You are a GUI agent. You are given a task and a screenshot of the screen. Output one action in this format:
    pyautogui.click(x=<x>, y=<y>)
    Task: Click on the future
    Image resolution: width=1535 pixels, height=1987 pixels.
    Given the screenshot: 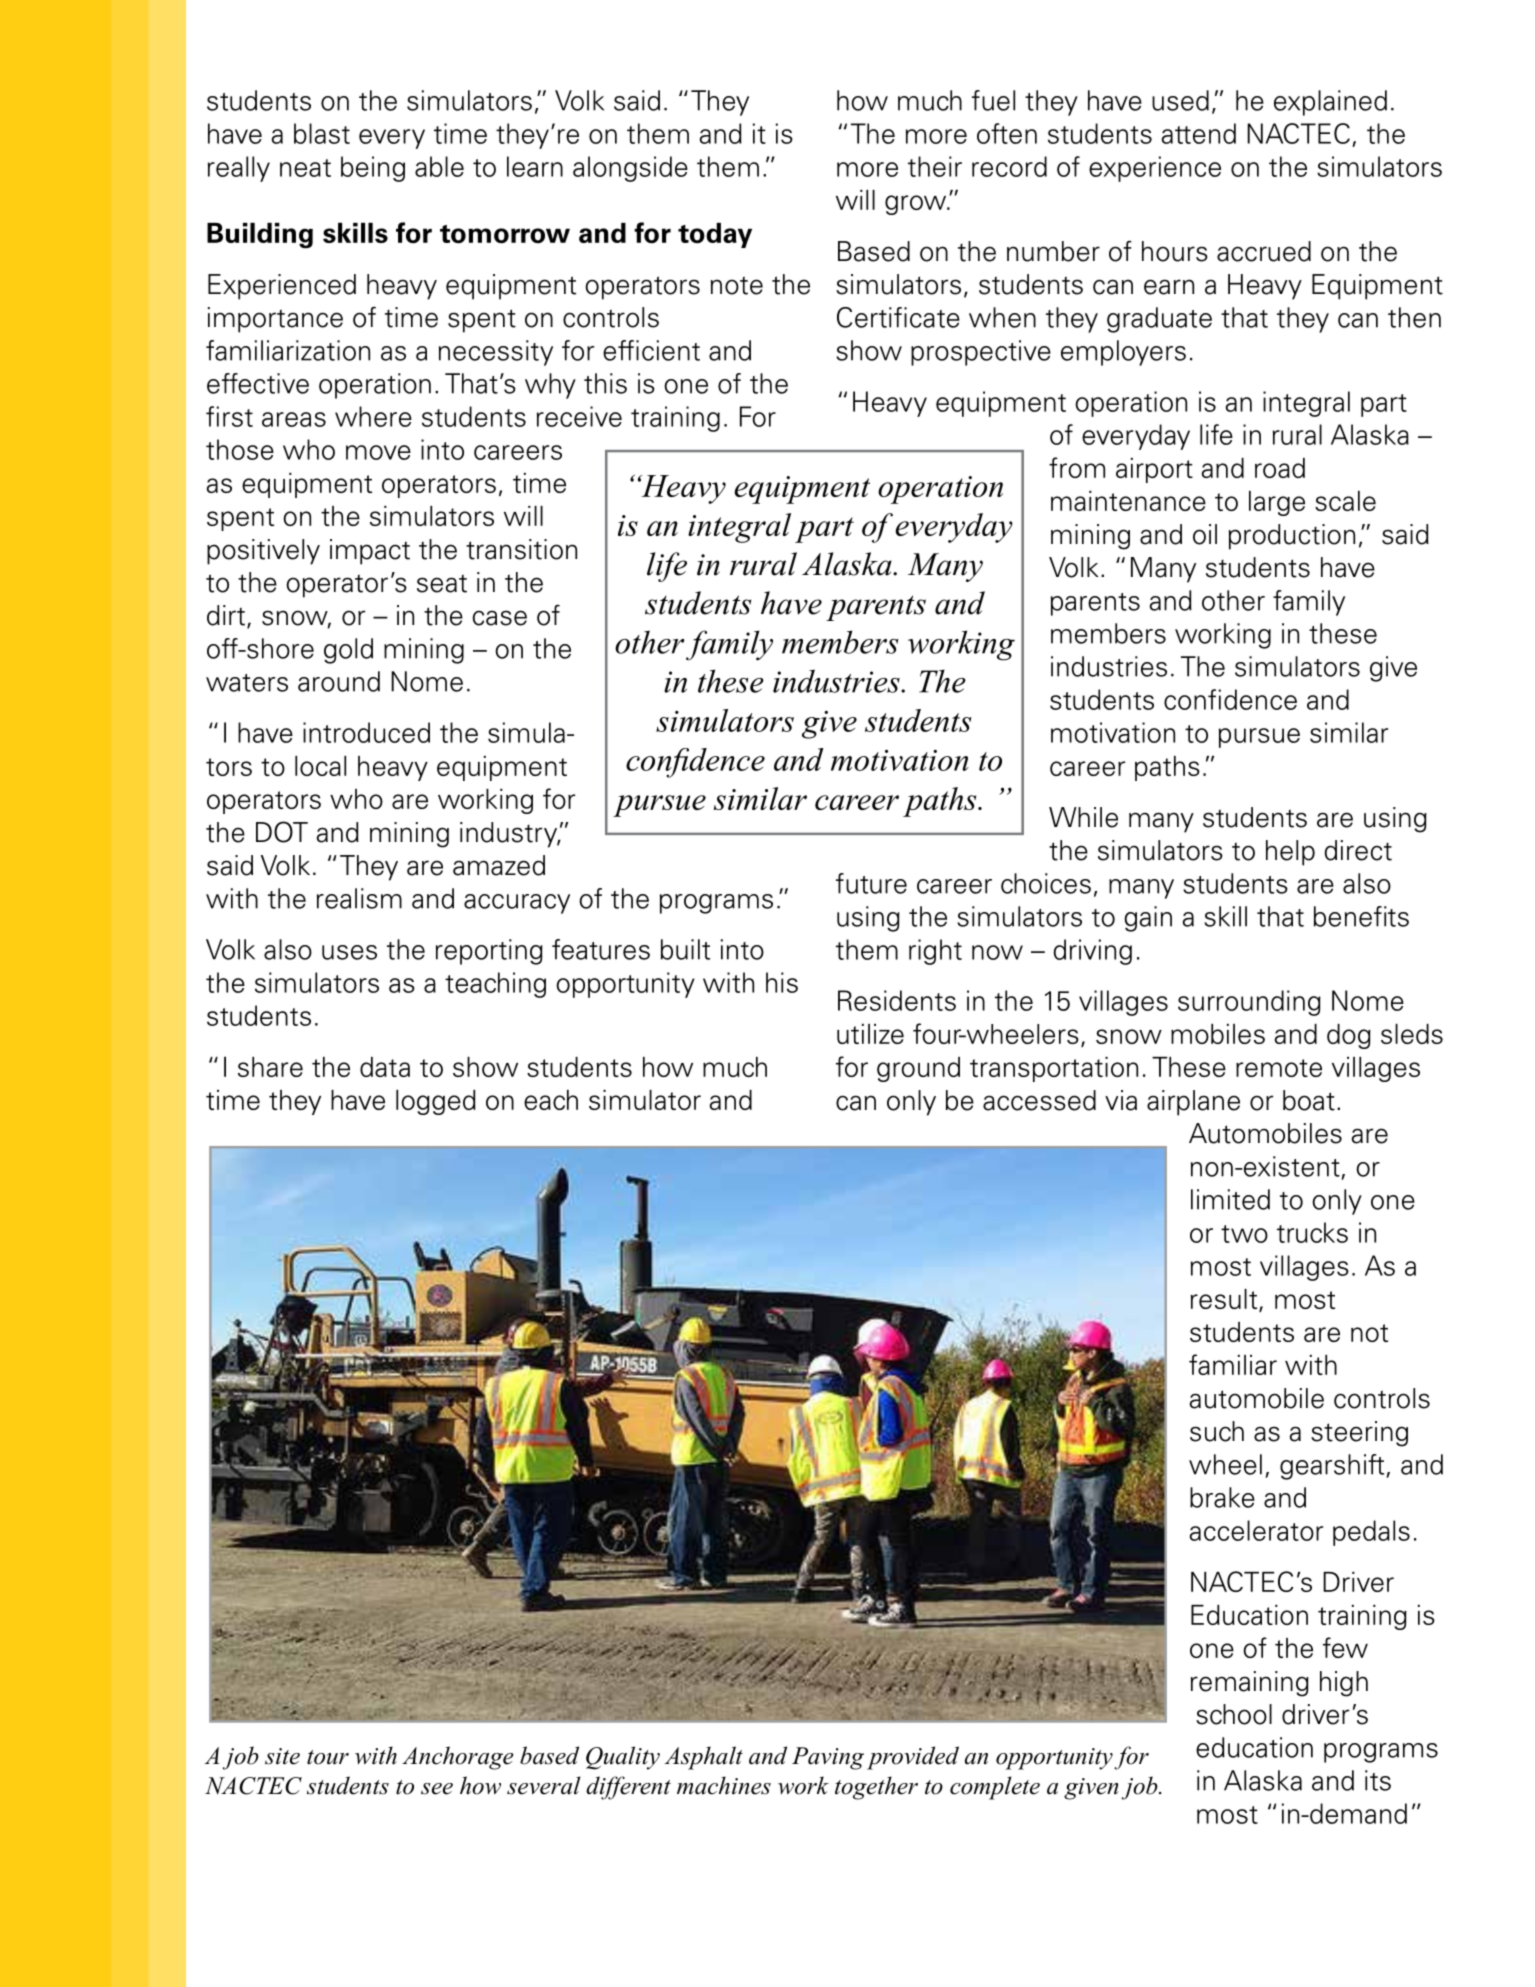 What is the action you would take?
    pyautogui.click(x=871, y=883)
